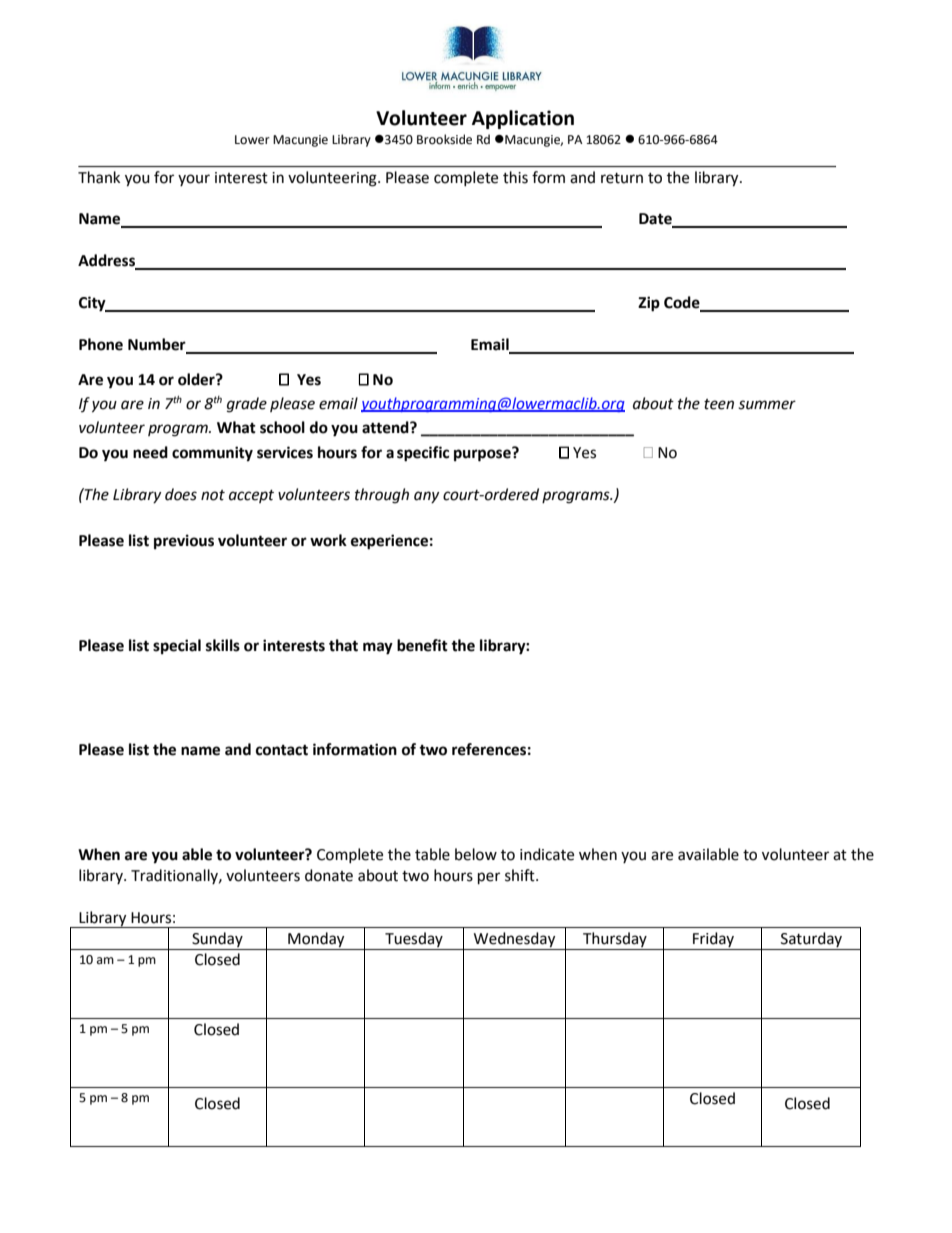  I want to click on older, so click(197, 379).
